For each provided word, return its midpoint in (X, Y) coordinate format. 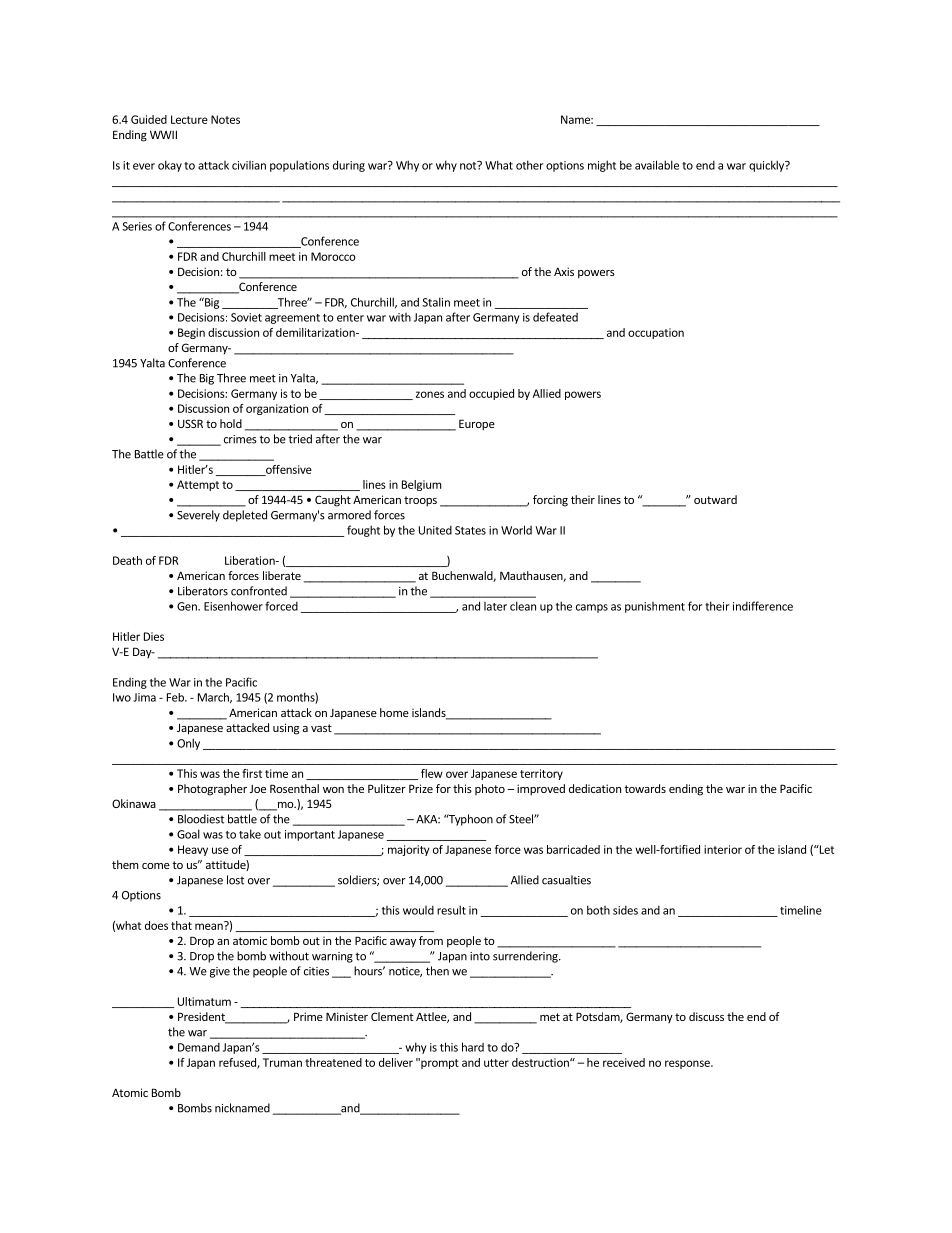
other (529, 165)
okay (170, 166)
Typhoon (469, 820)
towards (645, 788)
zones (430, 394)
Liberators (203, 591)
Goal (188, 834)
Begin (191, 333)
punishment (655, 607)
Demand (199, 1047)
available (657, 165)
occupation (656, 333)
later (495, 606)
